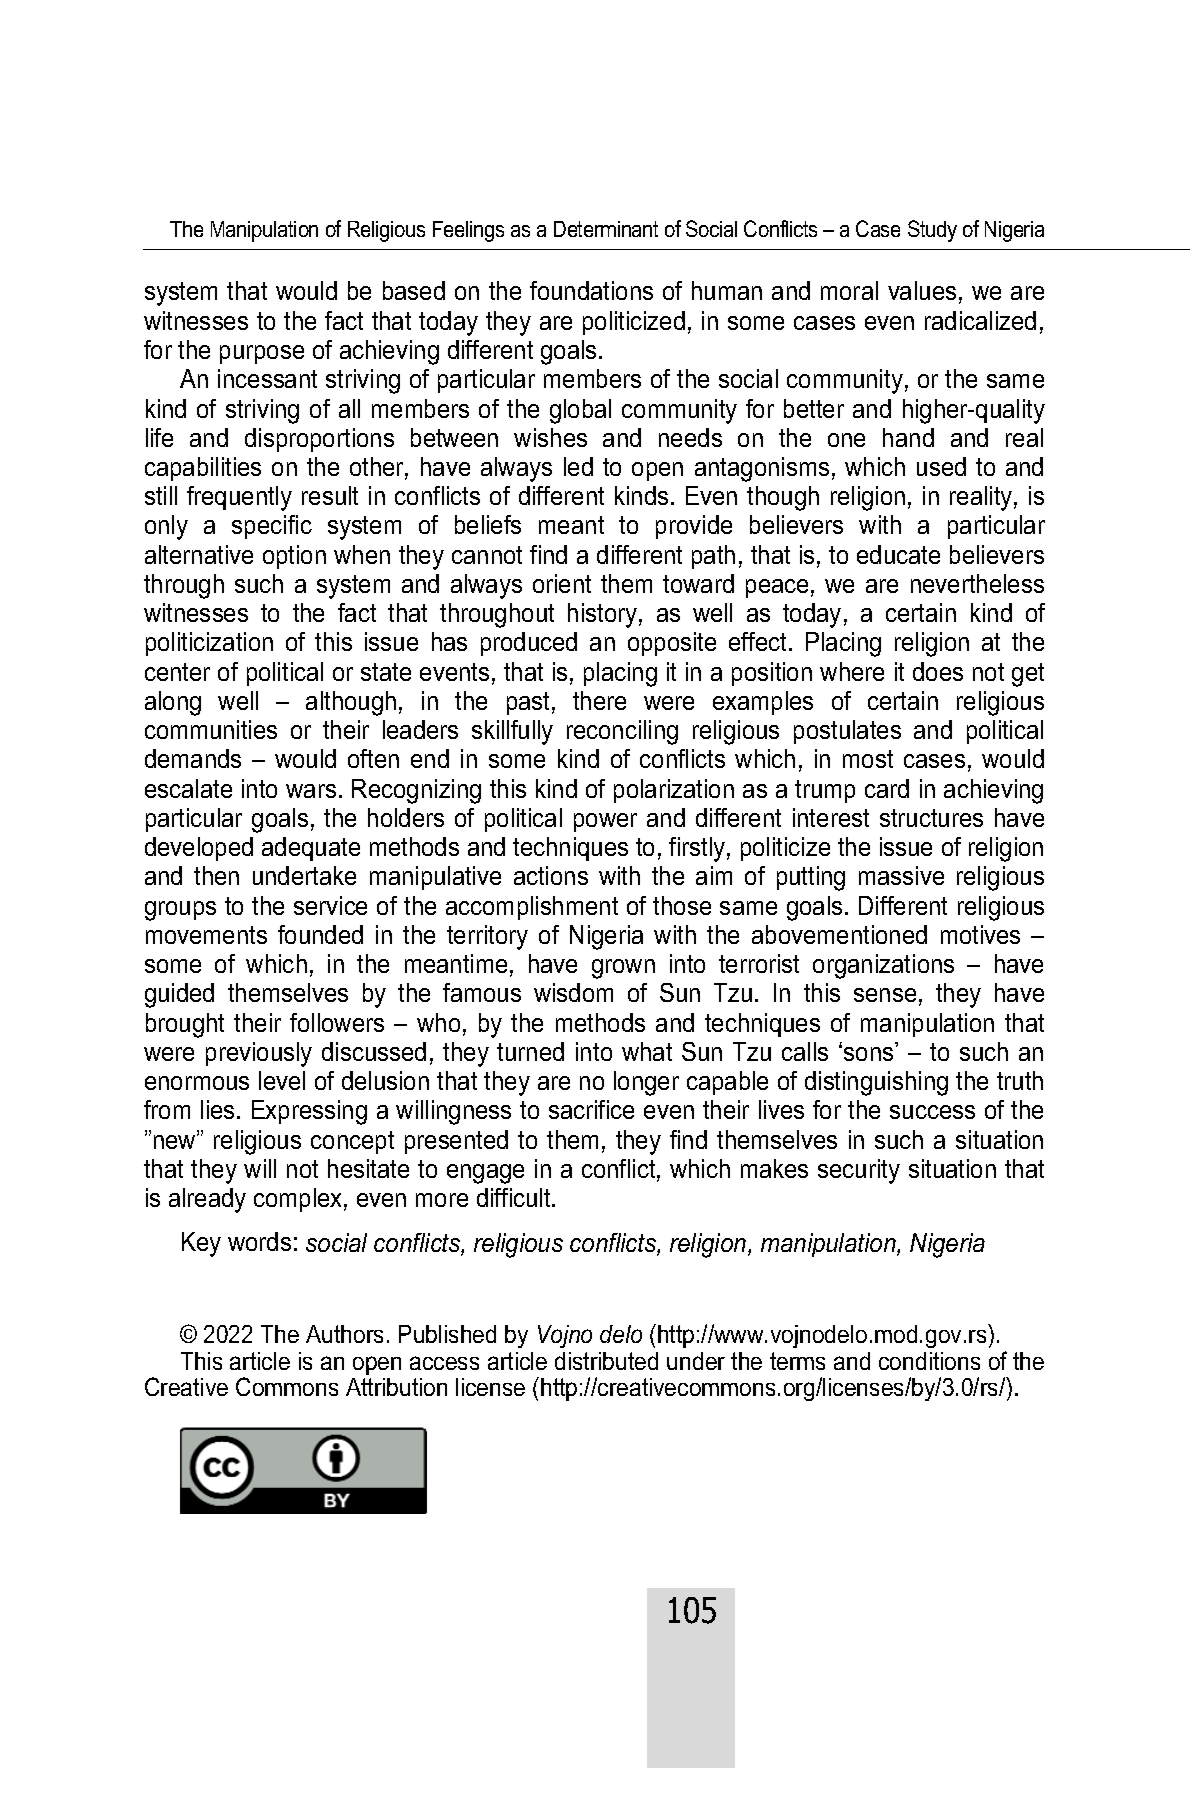 The height and width of the document is (1803, 1190). What do you see at coordinates (591, 290) in the document?
I see `foundations` at bounding box center [591, 290].
